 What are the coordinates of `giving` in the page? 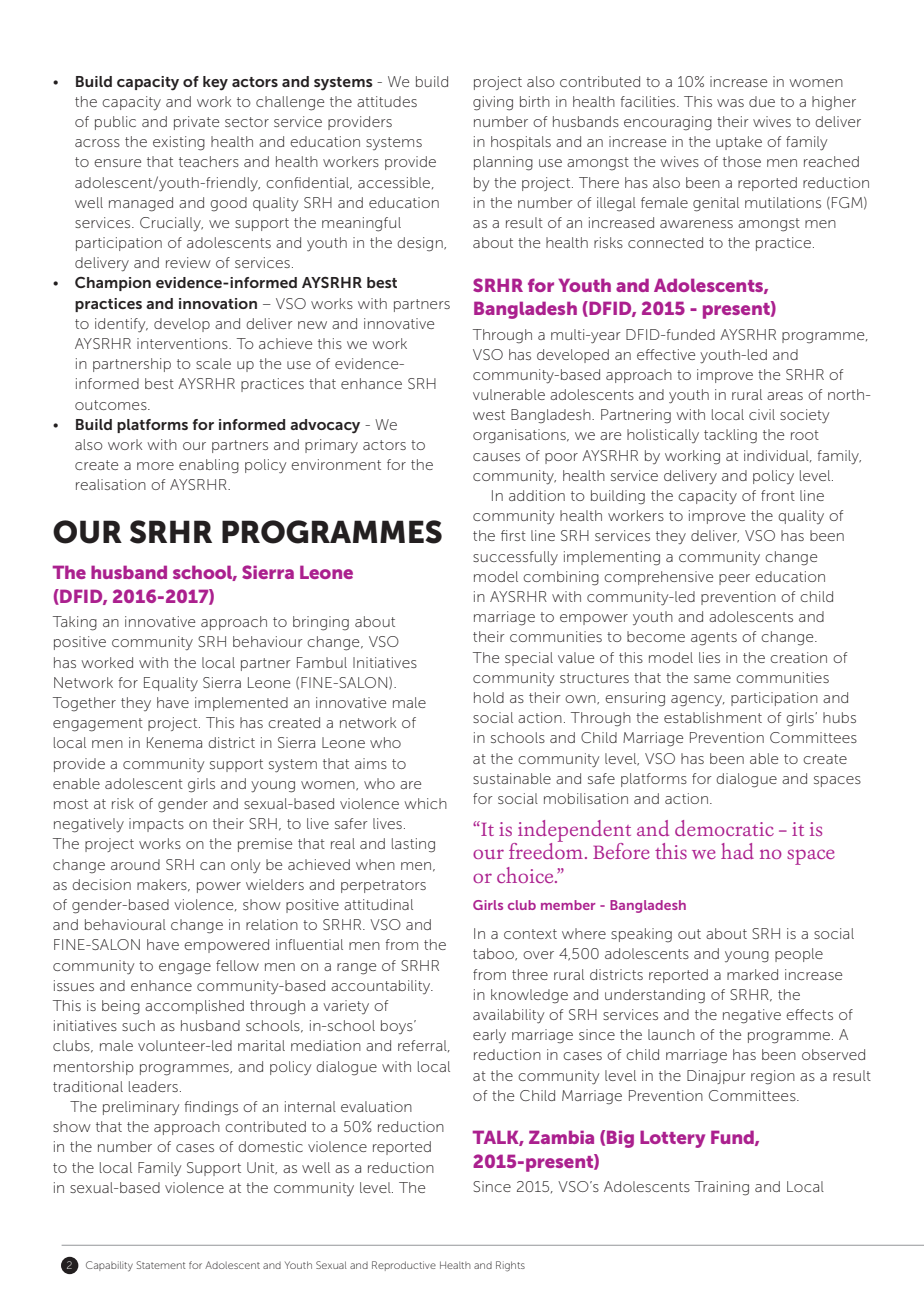 It's located at (493, 103).
